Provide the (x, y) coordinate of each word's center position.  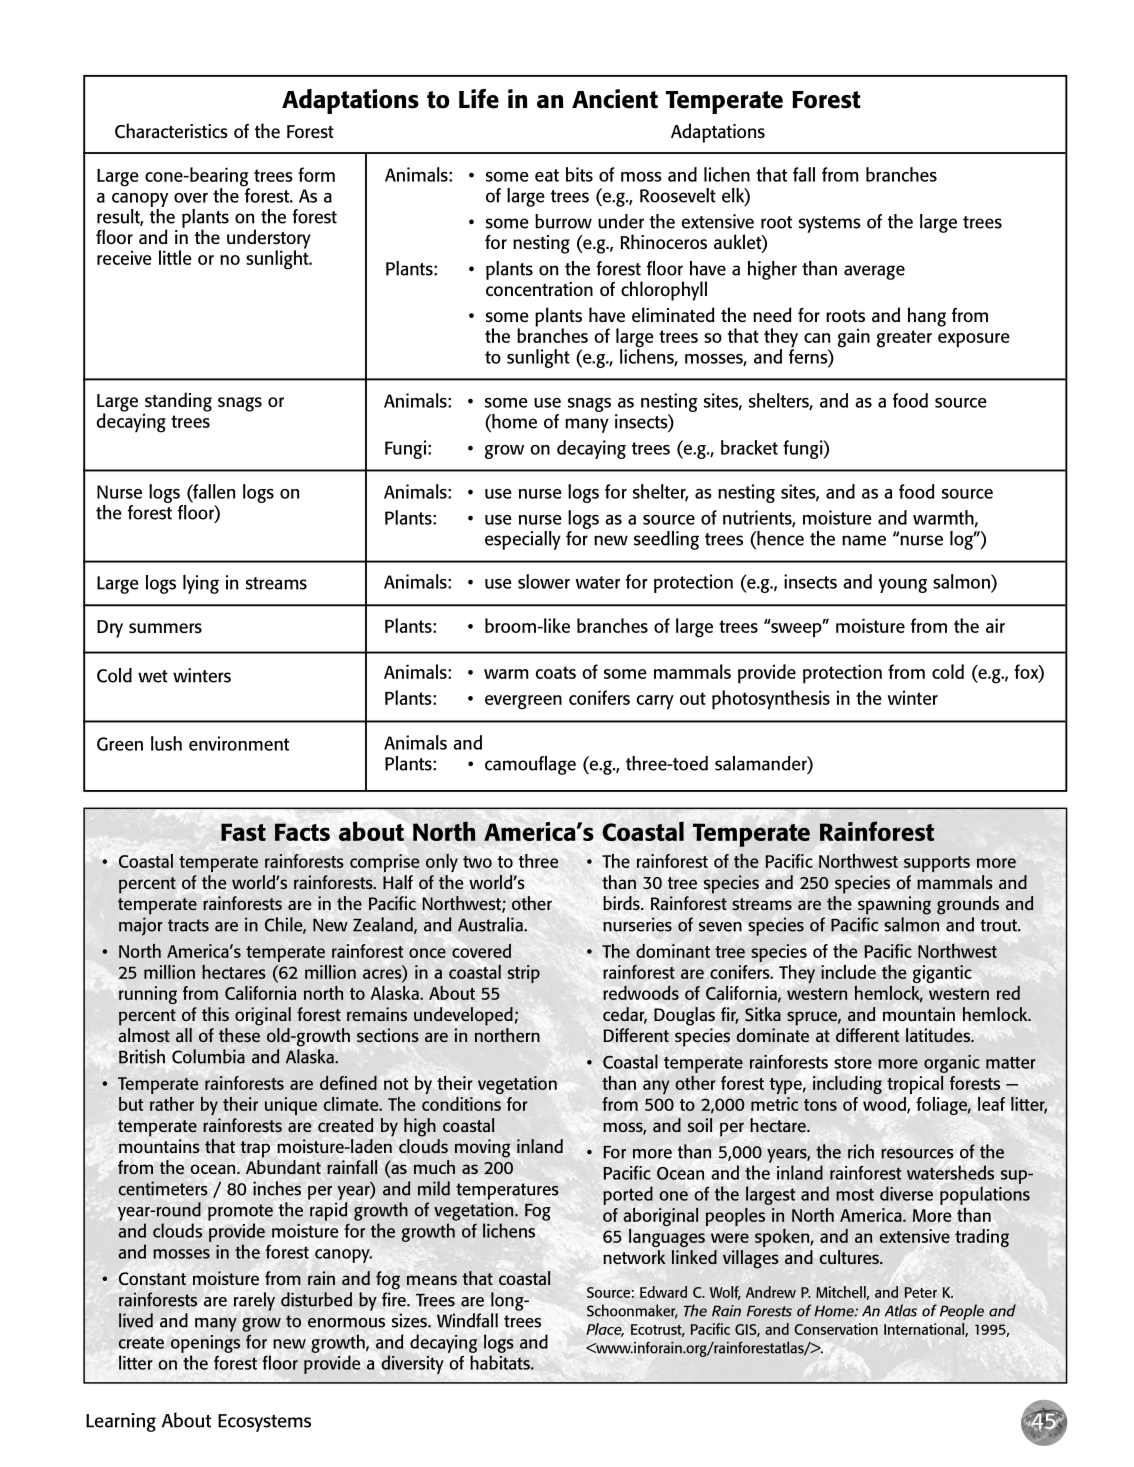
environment (239, 743)
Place (605, 1330)
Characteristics (171, 131)
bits (579, 174)
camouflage (530, 765)
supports (937, 864)
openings (205, 1344)
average (874, 272)
